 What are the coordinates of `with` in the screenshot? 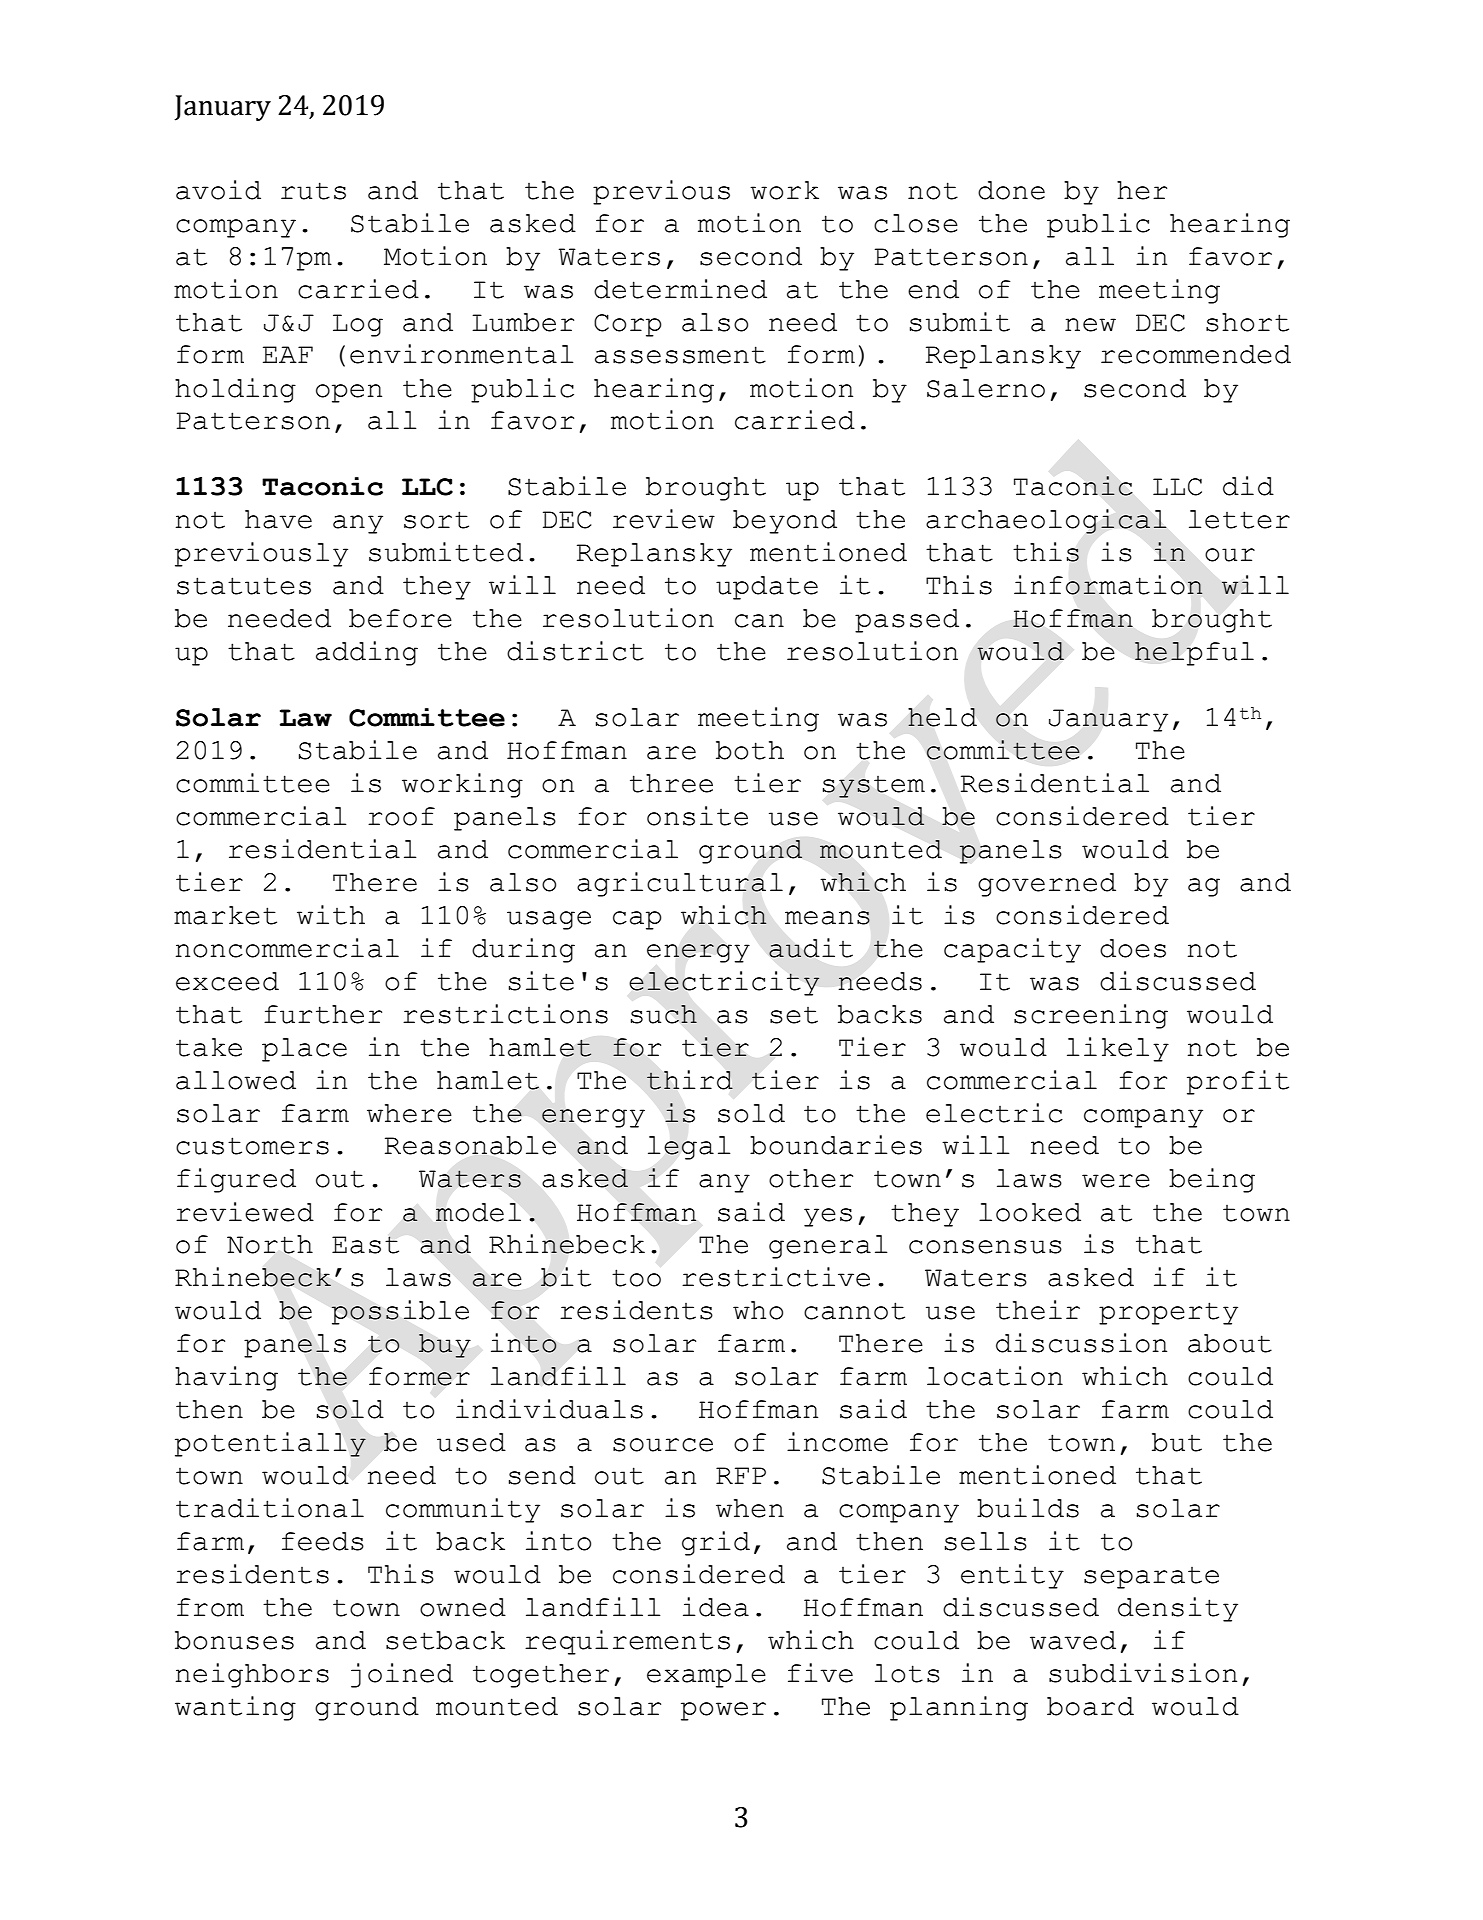 It's located at (331, 915).
